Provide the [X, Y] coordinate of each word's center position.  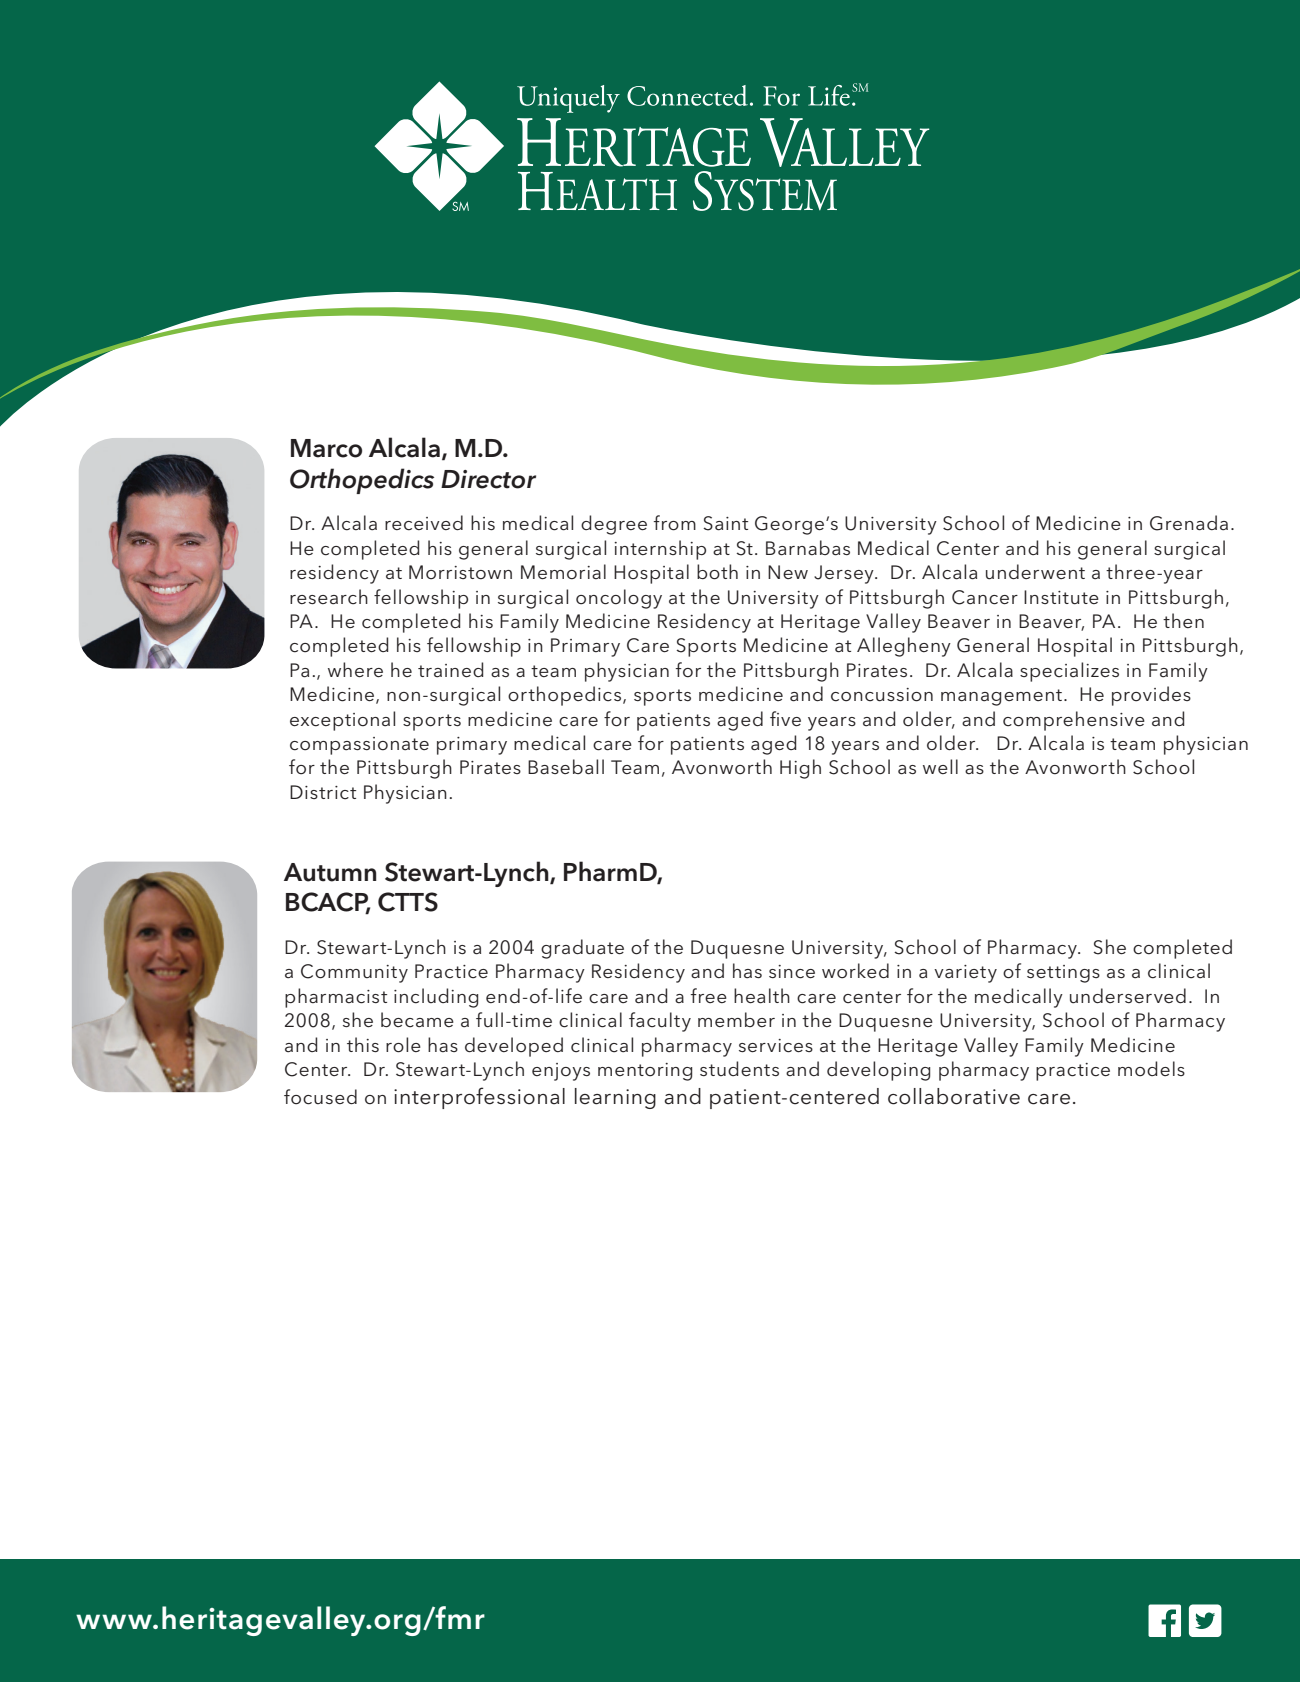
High [800, 769]
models [1151, 1069]
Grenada [1189, 523]
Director [488, 479]
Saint [725, 523]
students [739, 1068]
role [403, 1045]
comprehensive [1074, 721]
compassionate [359, 746]
